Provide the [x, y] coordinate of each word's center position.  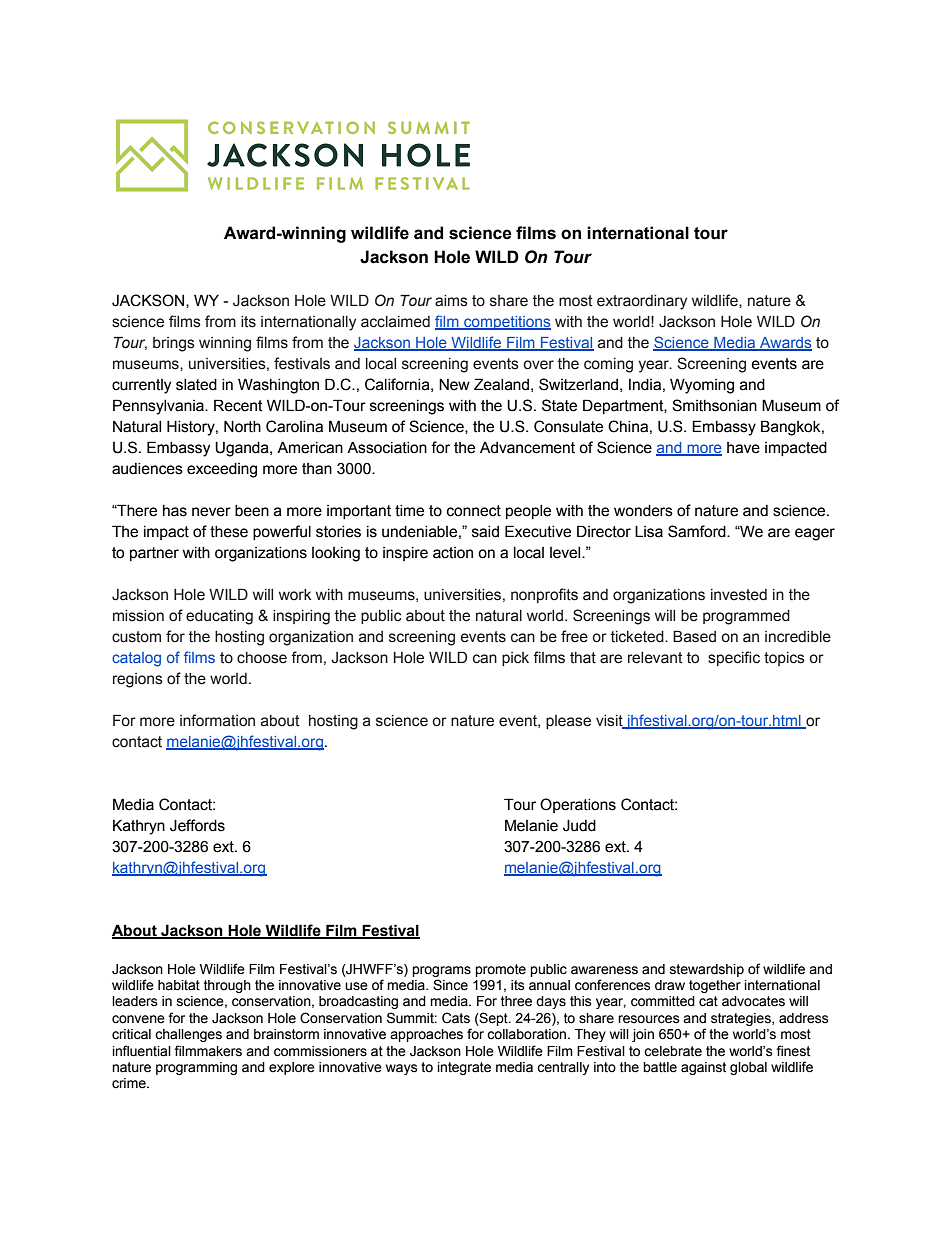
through [227, 986]
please [568, 722]
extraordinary [642, 302]
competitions [506, 323]
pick [515, 659]
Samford [698, 531]
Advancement [527, 448]
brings [174, 344]
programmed [746, 617]
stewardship [707, 970]
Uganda [243, 449]
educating [219, 617]
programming [196, 1068]
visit [610, 722]
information [217, 720]
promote [500, 970]
